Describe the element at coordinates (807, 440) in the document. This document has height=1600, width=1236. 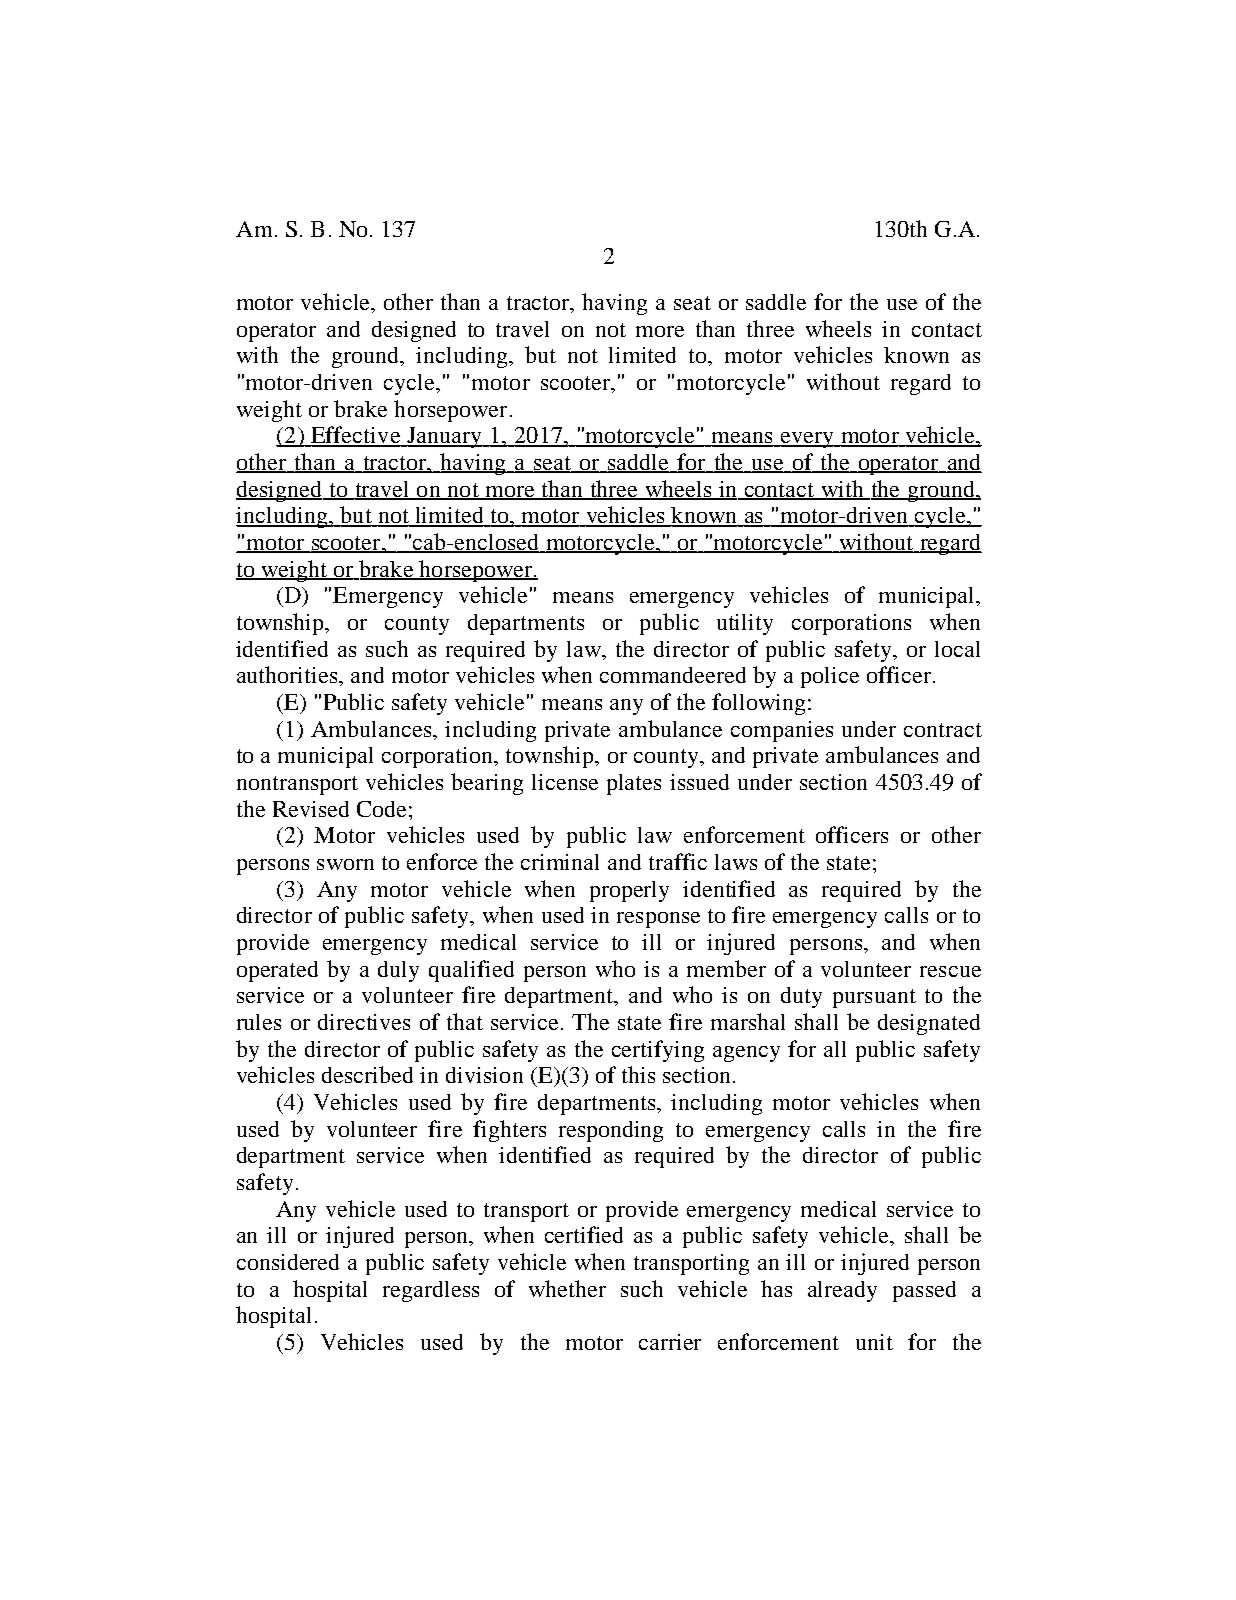
I see `every` at that location.
